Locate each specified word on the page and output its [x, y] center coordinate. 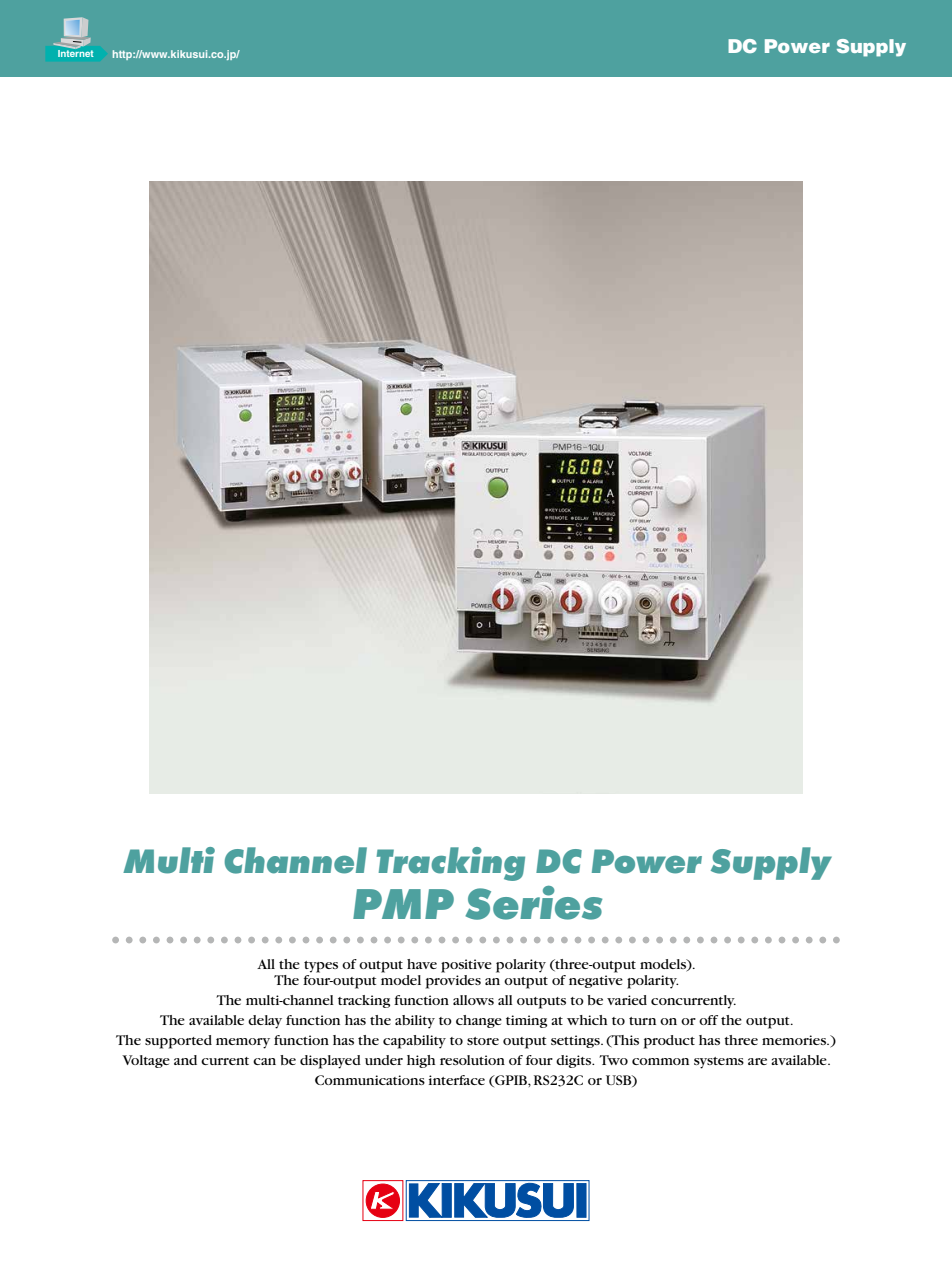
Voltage [146, 1061]
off [708, 1020]
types [321, 967]
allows [473, 1000]
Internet [76, 52]
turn [642, 1021]
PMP [403, 904]
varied [627, 1000]
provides [453, 982]
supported [178, 1042]
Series [533, 903]
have [422, 964]
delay [265, 1022]
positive [466, 966]
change [479, 1021]
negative [596, 981]
